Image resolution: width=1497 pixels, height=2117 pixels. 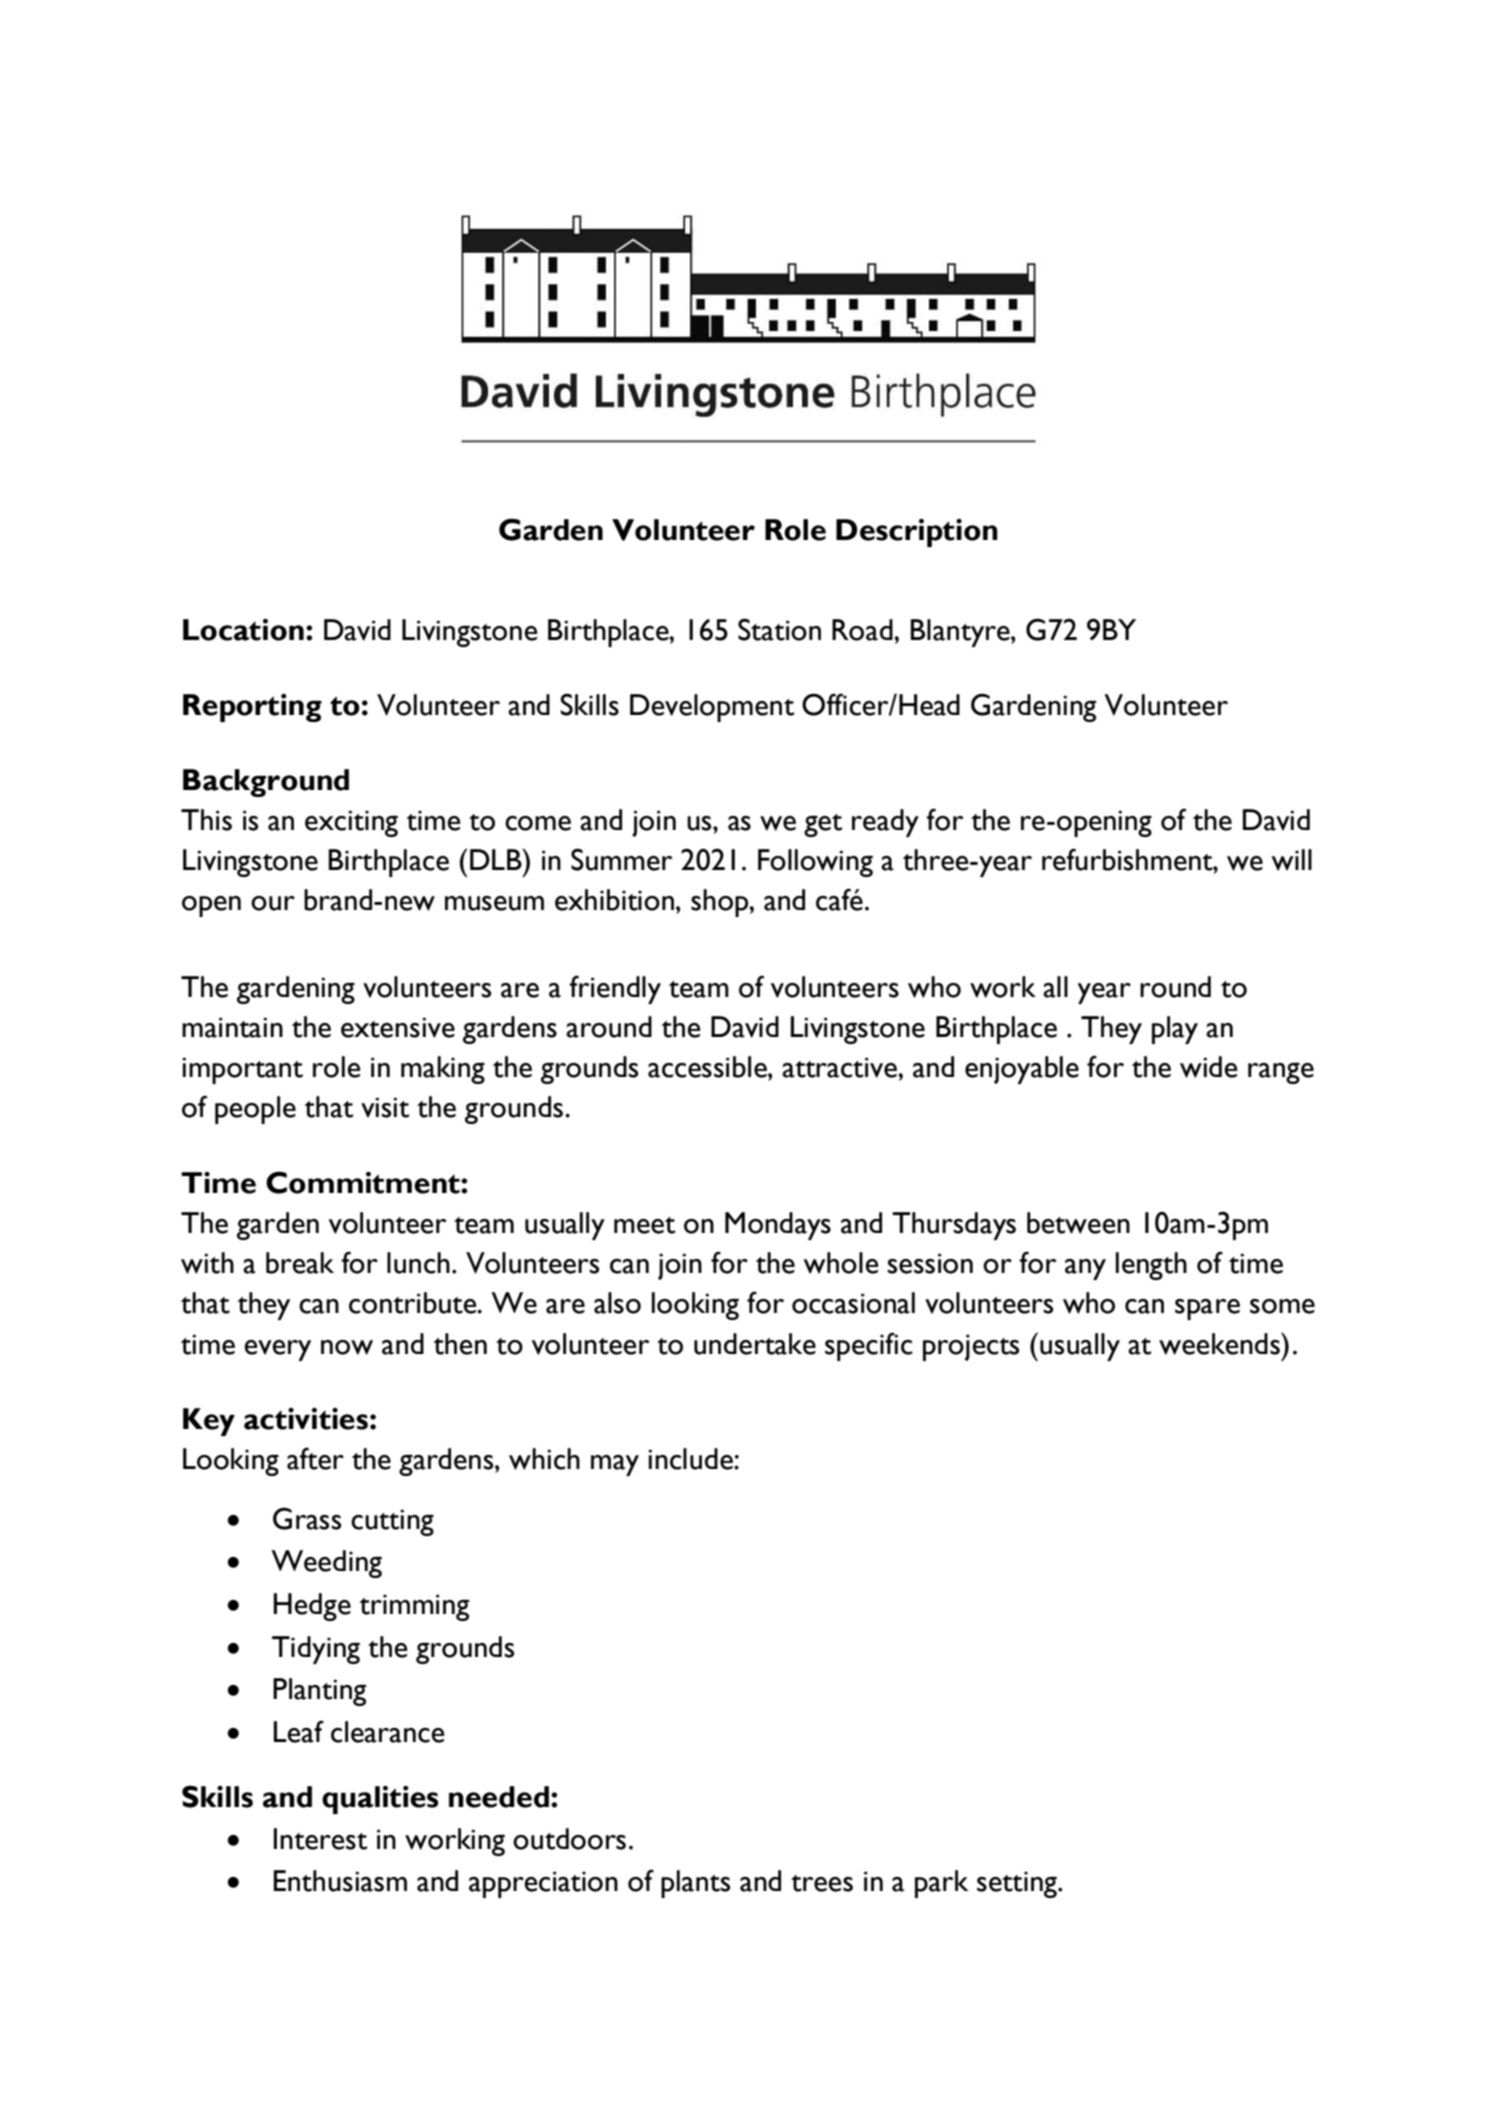 What do you see at coordinates (243, 630) in the screenshot?
I see `Location` at bounding box center [243, 630].
